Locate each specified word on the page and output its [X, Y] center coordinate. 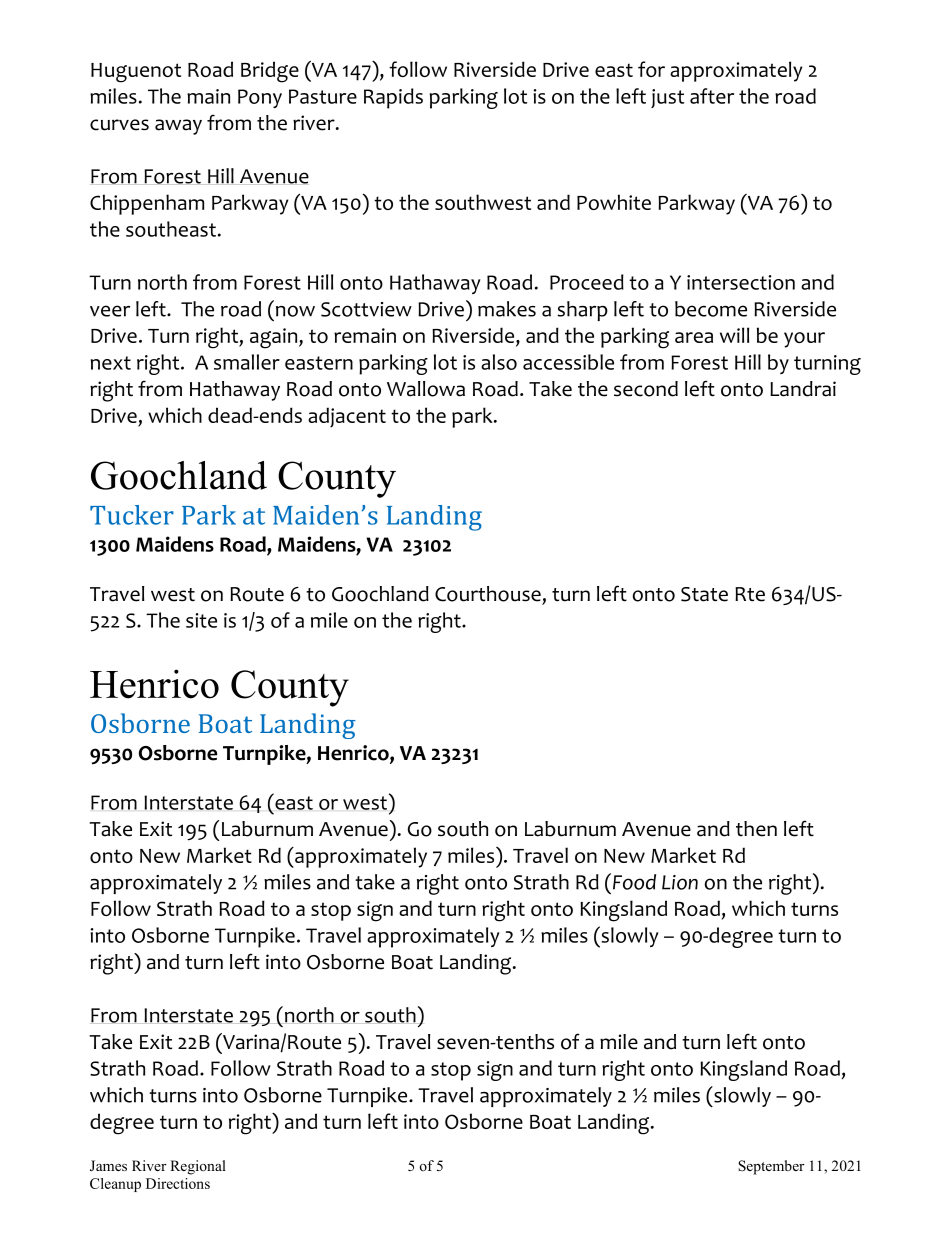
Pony [260, 98]
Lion [680, 882]
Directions [178, 1183]
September [771, 1167]
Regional [198, 1167]
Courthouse [488, 594]
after [712, 96]
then [756, 829]
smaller [247, 362]
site [201, 620]
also [499, 362]
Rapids [393, 98]
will [734, 335]
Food [633, 881]
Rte [750, 594]
